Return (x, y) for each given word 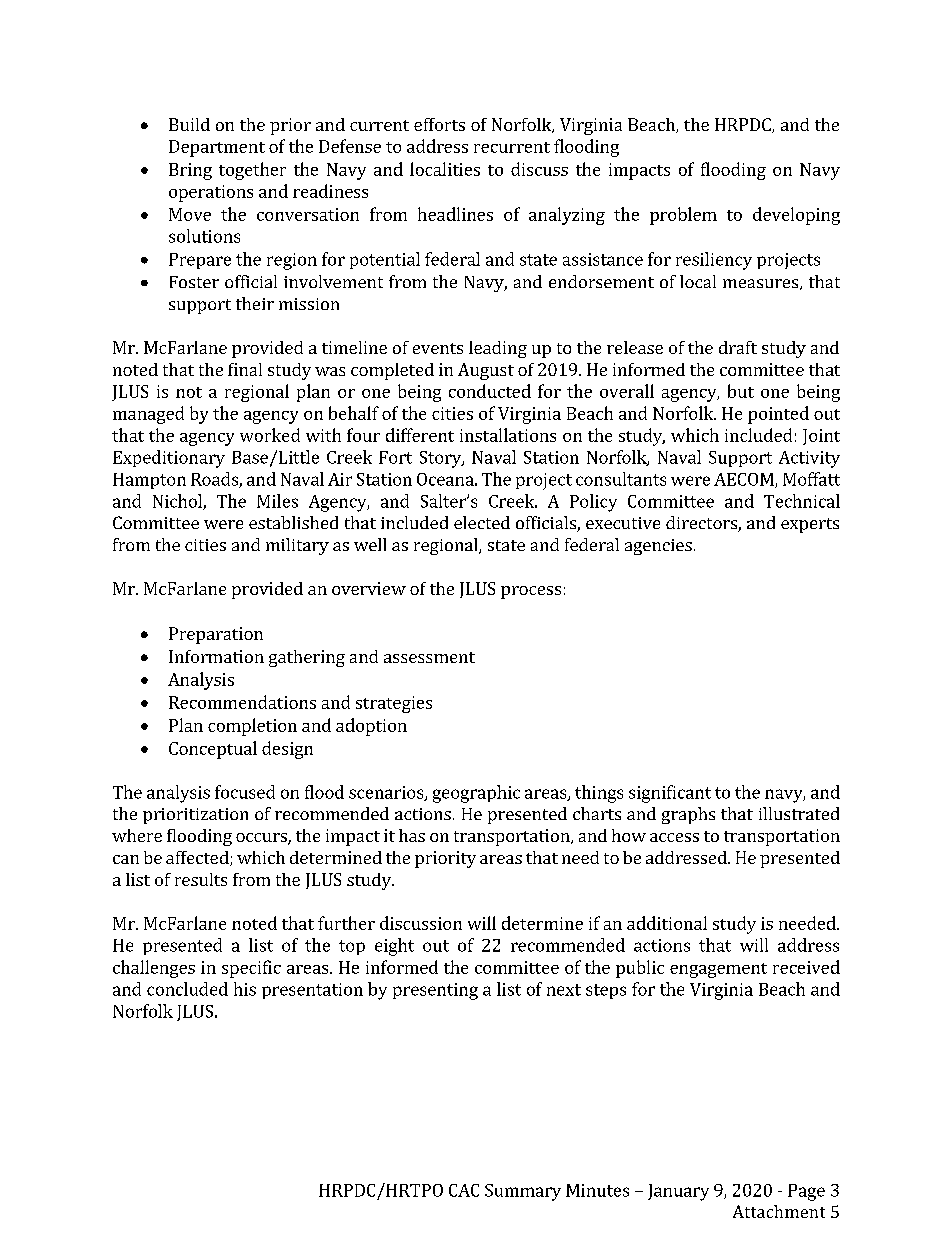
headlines (455, 214)
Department (217, 148)
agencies (658, 547)
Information (216, 656)
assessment (429, 657)
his (245, 989)
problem (683, 216)
